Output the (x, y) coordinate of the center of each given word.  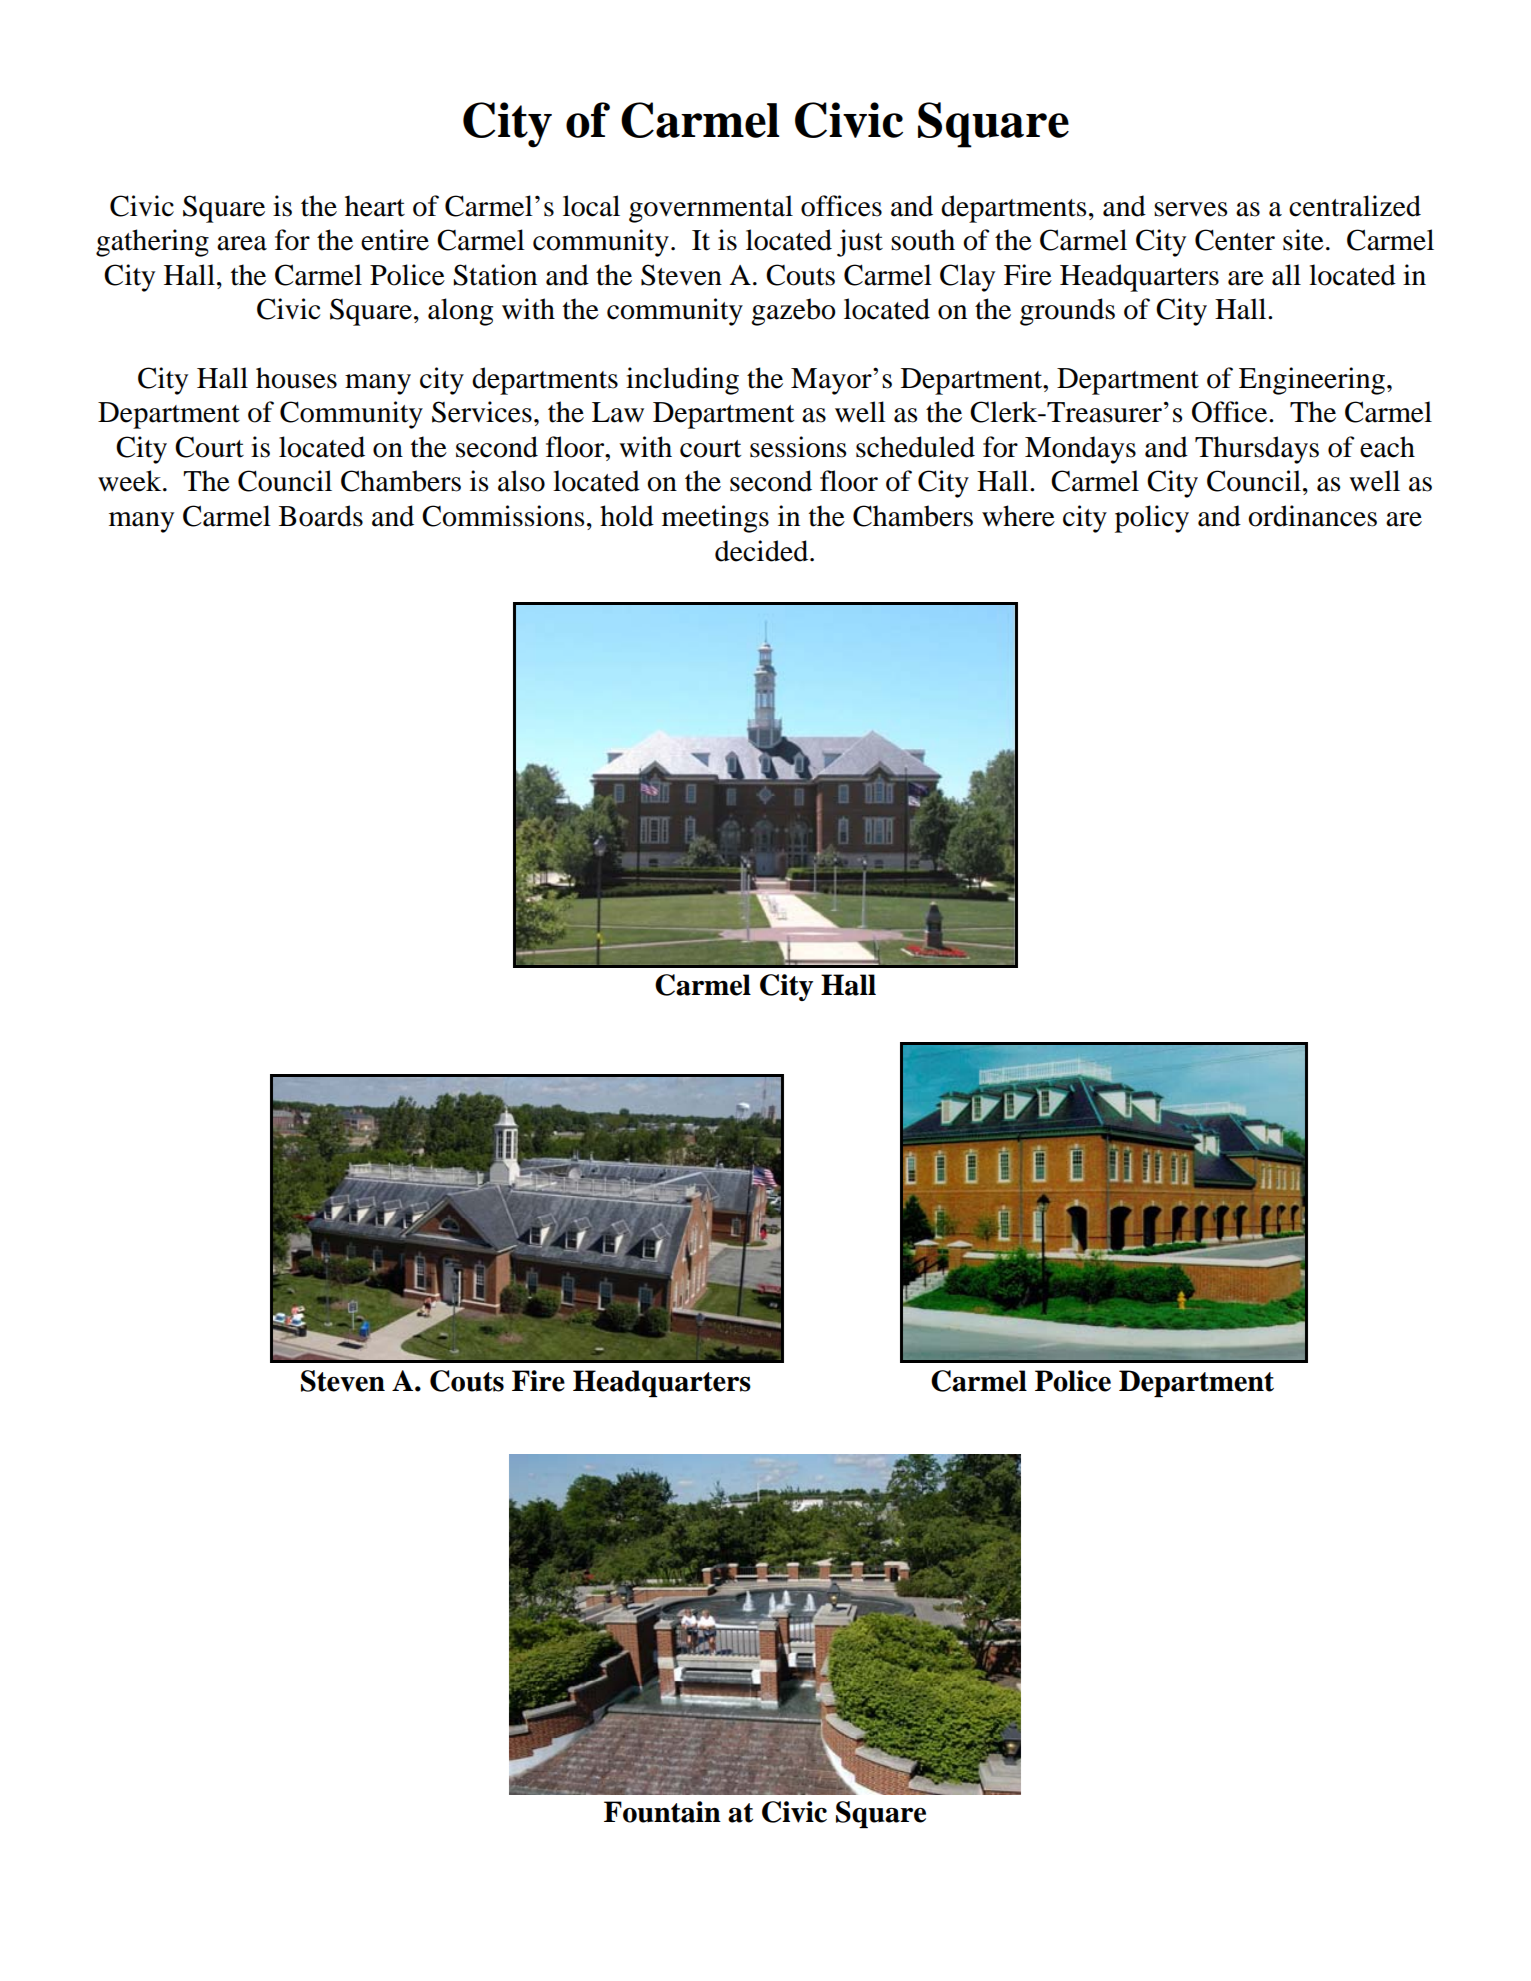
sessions (798, 447)
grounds (1067, 312)
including (682, 381)
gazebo (793, 312)
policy (1152, 519)
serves (1191, 209)
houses (296, 378)
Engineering (1312, 381)
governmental (711, 209)
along (460, 312)
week (131, 481)
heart (375, 206)
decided (763, 551)
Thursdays (1257, 450)
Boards (321, 516)
